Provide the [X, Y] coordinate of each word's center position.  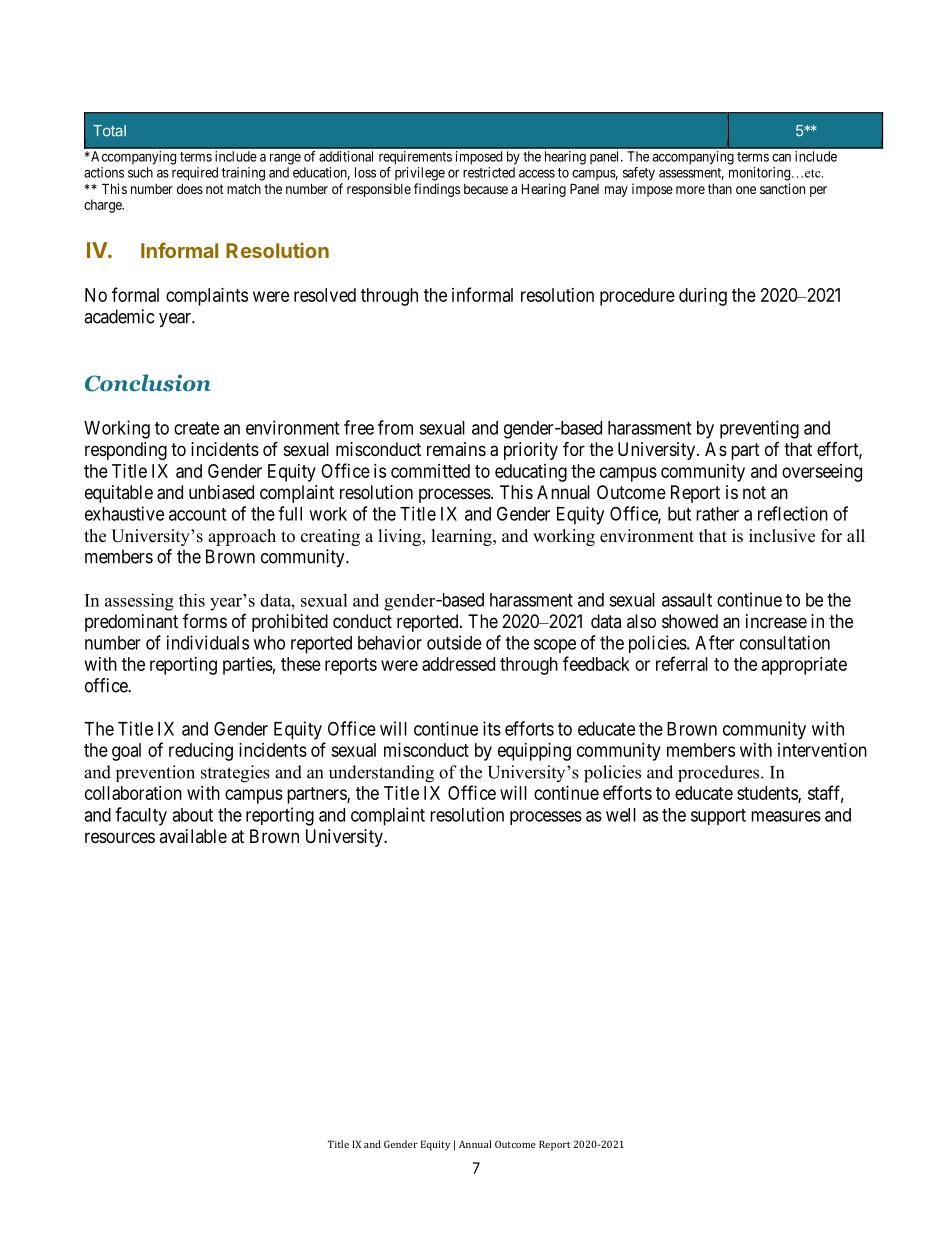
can [781, 158]
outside [454, 642]
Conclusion [148, 383]
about [192, 815]
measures [786, 816]
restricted [489, 172]
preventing [759, 429]
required [195, 174]
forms [205, 620]
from [395, 427]
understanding [381, 774]
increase [776, 621]
